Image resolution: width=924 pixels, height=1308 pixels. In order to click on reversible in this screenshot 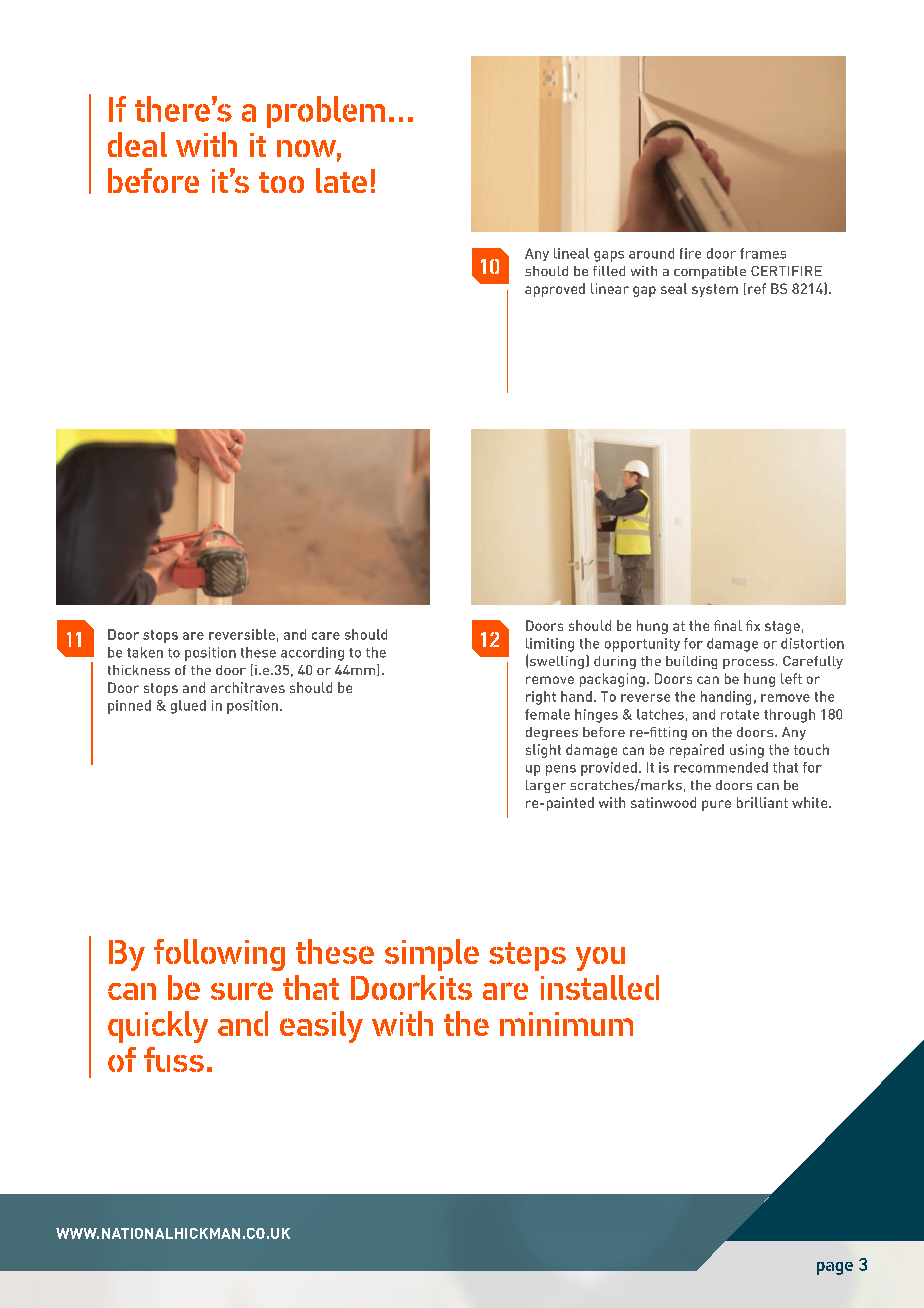, I will do `click(242, 634)`.
